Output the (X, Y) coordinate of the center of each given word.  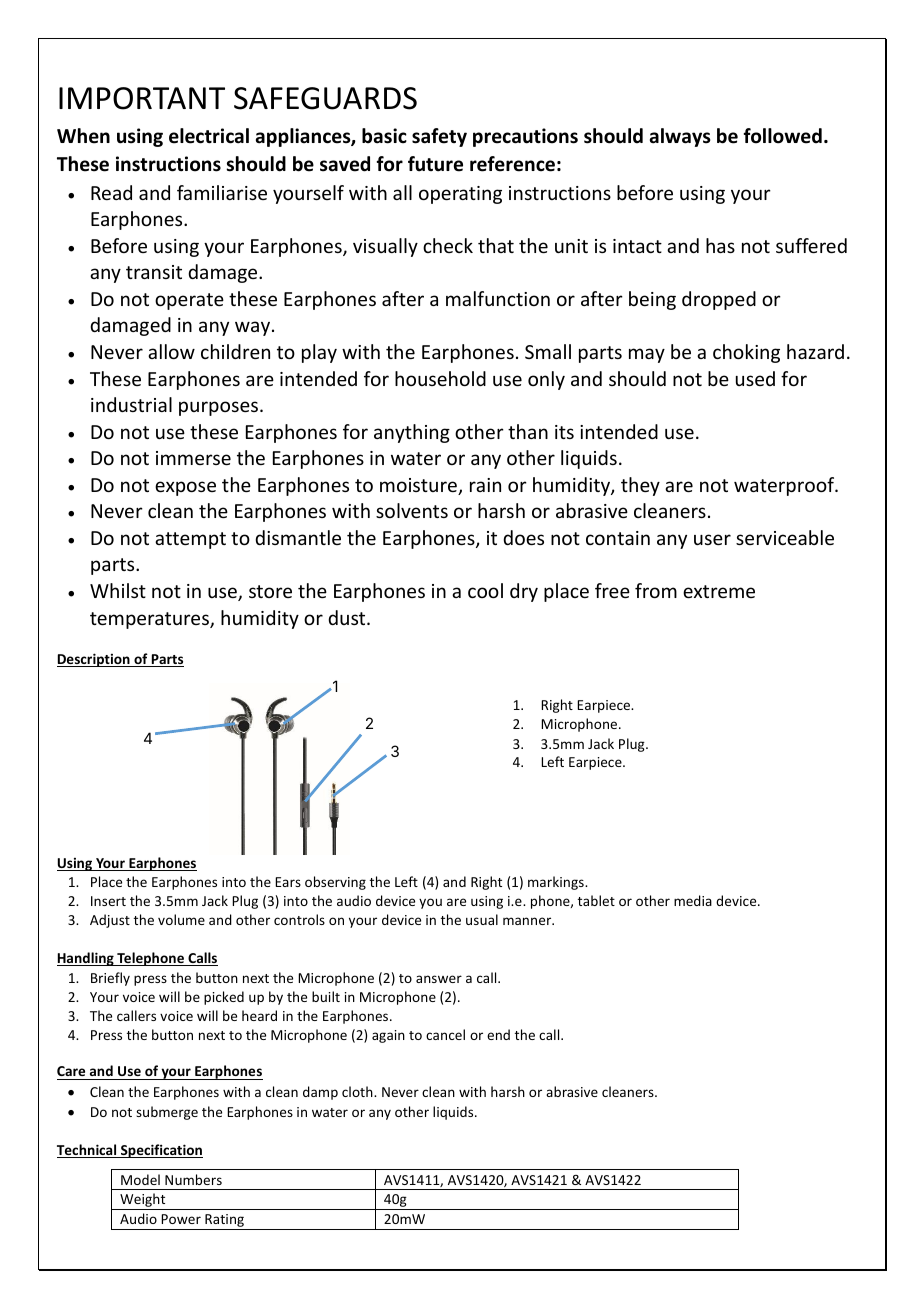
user (712, 539)
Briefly (110, 979)
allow (171, 351)
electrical (209, 136)
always (680, 137)
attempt (190, 540)
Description (94, 660)
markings (557, 883)
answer (439, 979)
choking (746, 353)
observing (335, 883)
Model (140, 1179)
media (693, 900)
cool (485, 590)
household (440, 378)
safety (439, 137)
